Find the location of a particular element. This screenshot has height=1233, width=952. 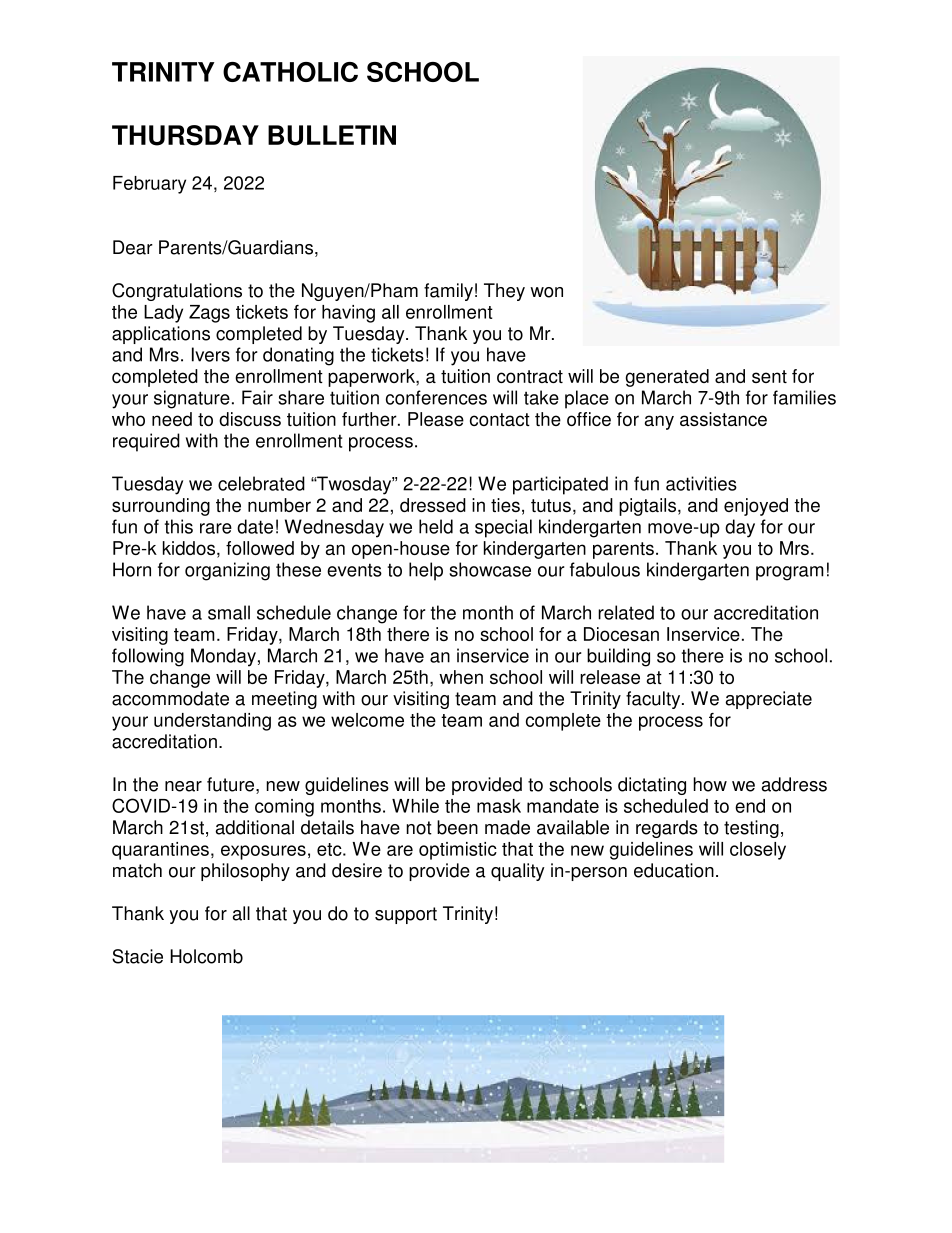

understanding is located at coordinates (212, 722).
